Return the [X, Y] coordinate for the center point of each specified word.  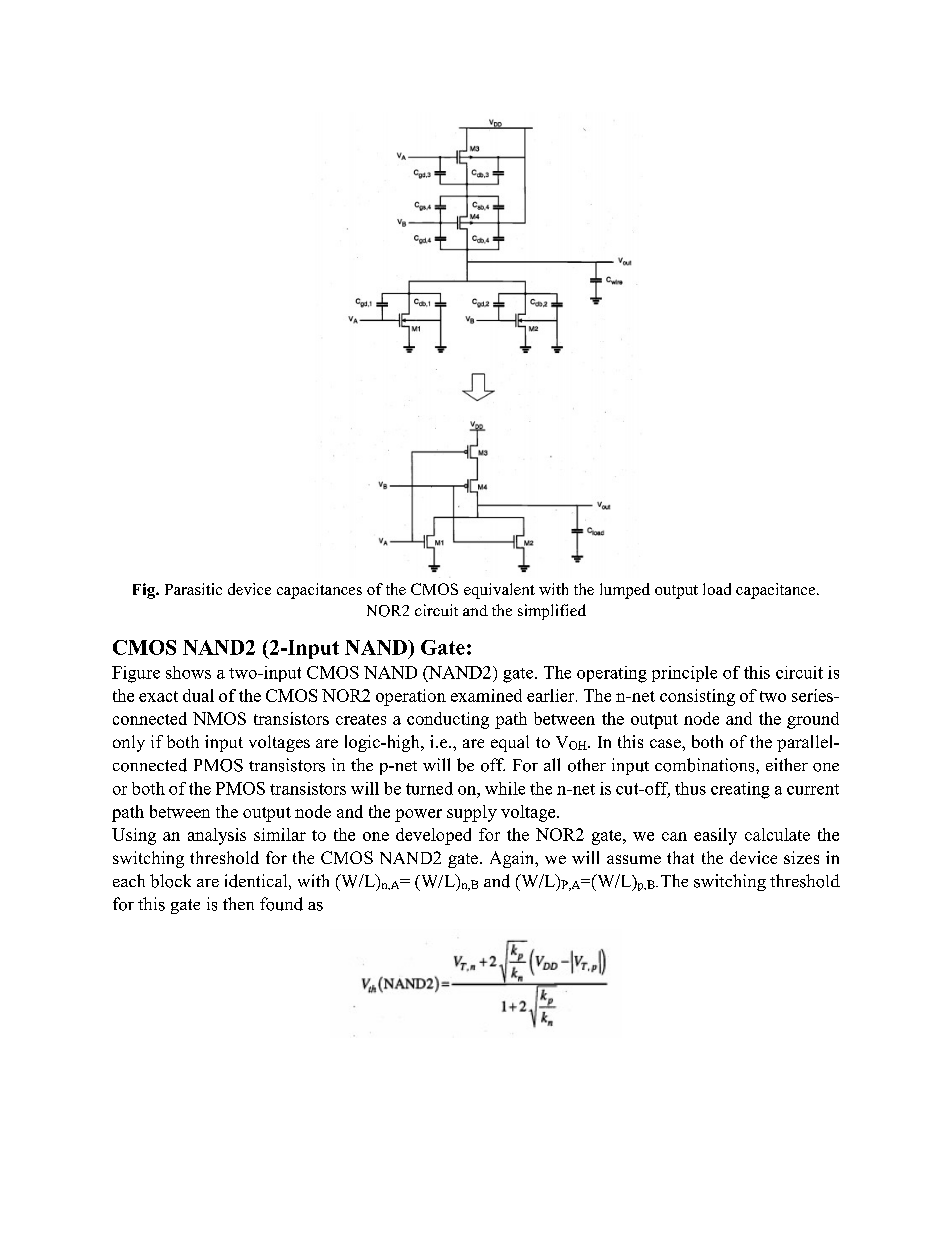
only [129, 743]
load [717, 589]
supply [472, 813]
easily [715, 836]
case [666, 743]
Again [513, 859]
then [238, 903]
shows [188, 672]
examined [486, 695]
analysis [217, 836]
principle [684, 674]
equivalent [499, 591]
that [680, 857]
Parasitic [193, 589]
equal [510, 743]
